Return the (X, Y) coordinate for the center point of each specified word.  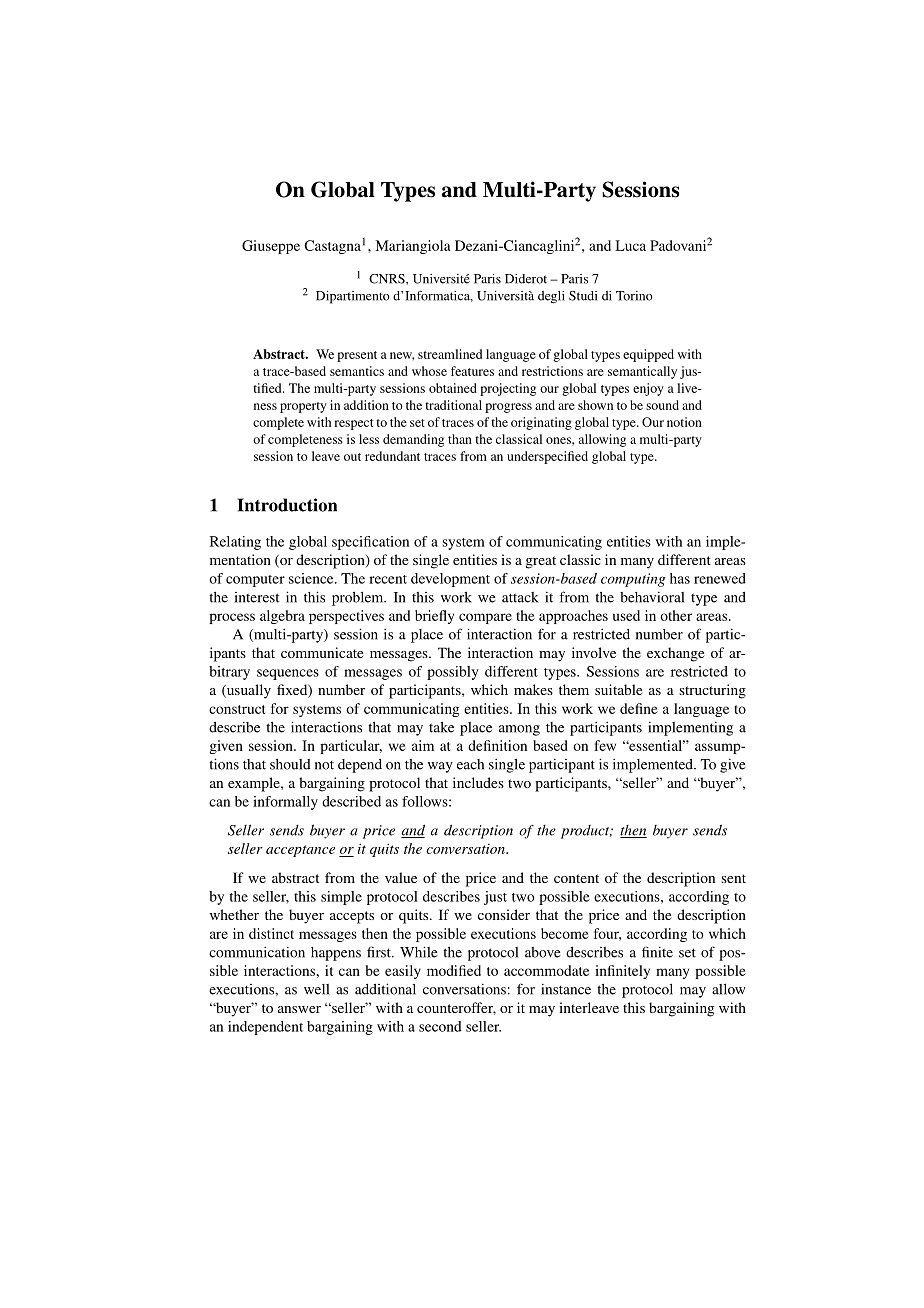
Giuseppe (271, 247)
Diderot (526, 279)
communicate (322, 652)
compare (485, 618)
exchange (675, 654)
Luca (630, 245)
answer (299, 1009)
